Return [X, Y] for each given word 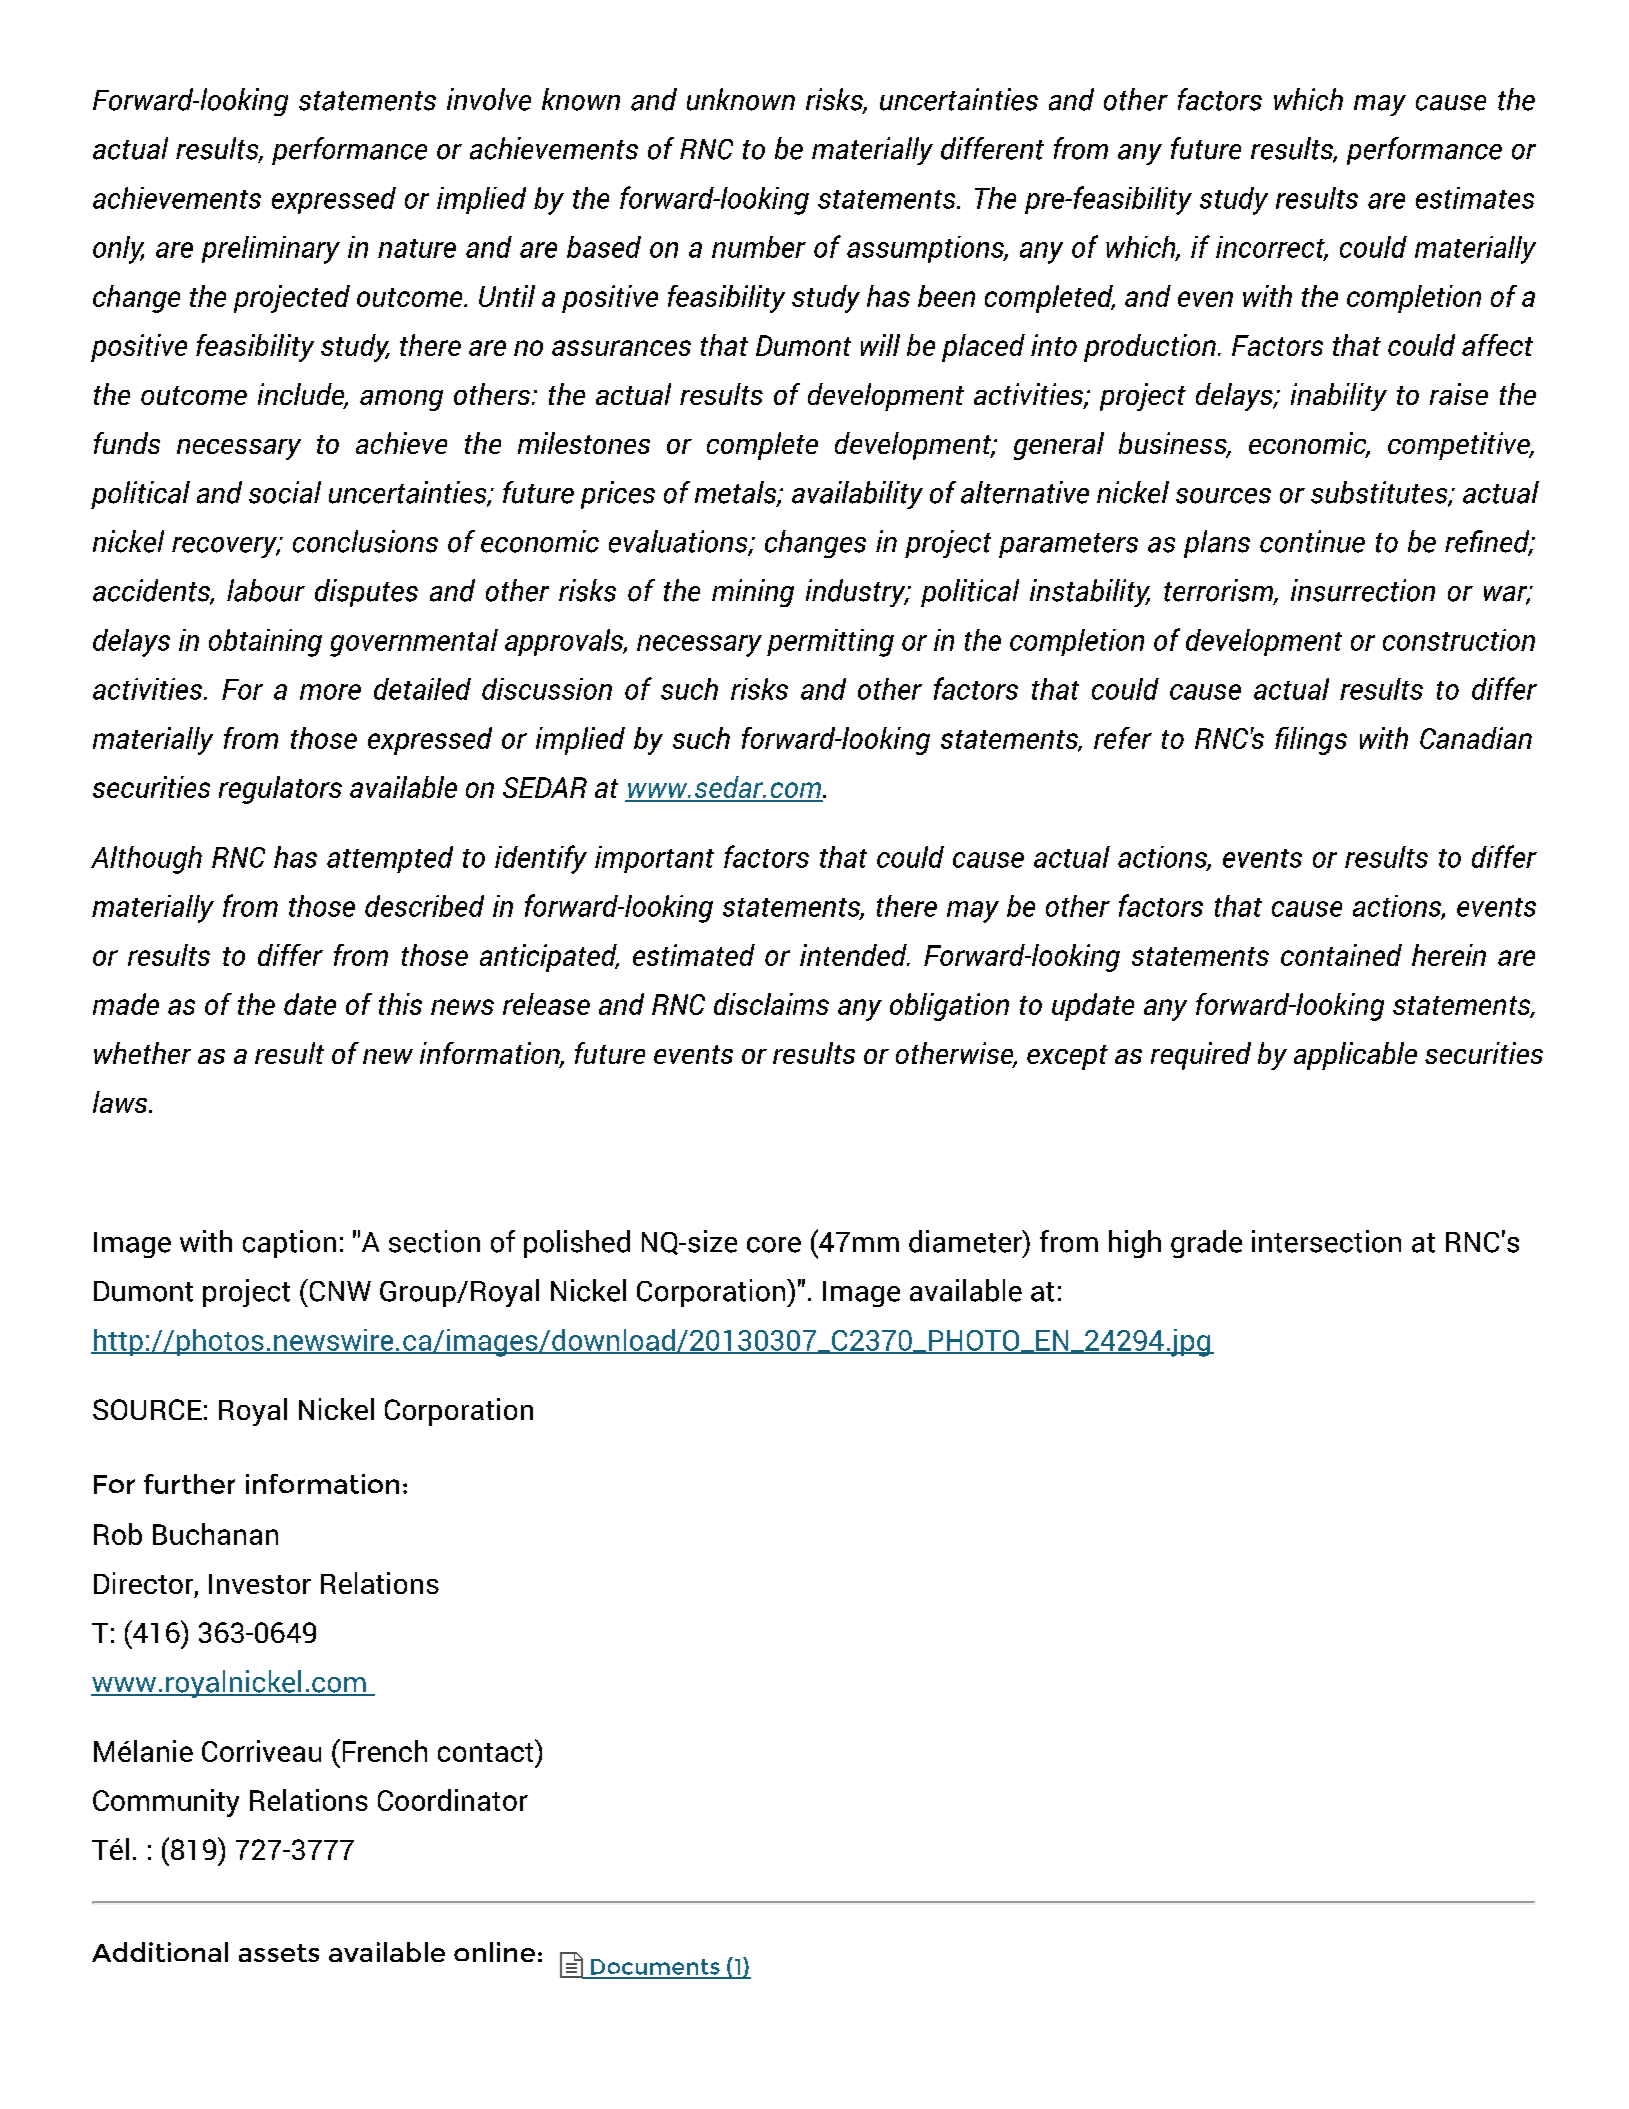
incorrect [1271, 248]
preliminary [271, 250]
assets [279, 1953]
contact [487, 1751]
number [759, 247]
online [494, 1952]
